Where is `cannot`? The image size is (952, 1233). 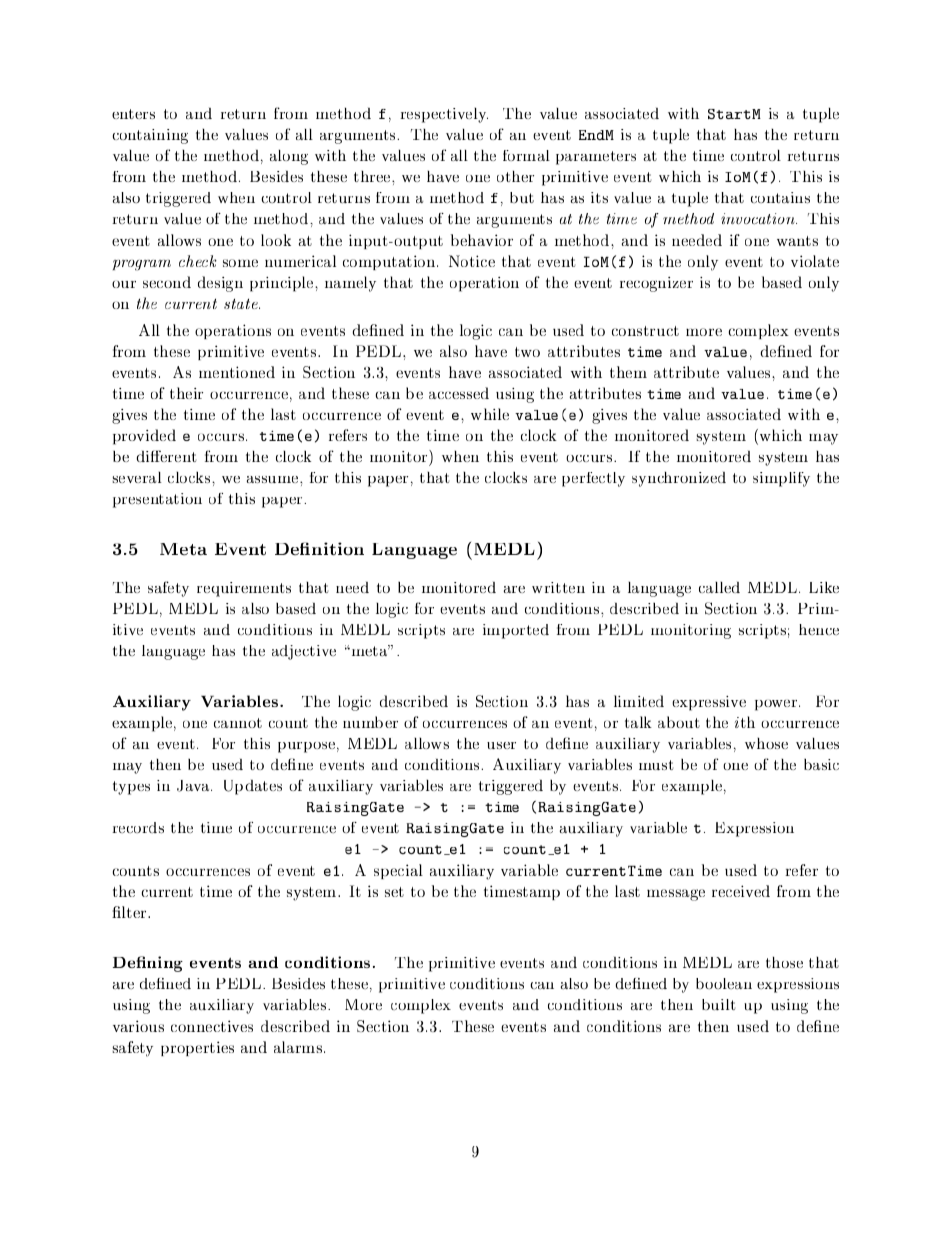
cannot is located at coordinates (238, 723).
